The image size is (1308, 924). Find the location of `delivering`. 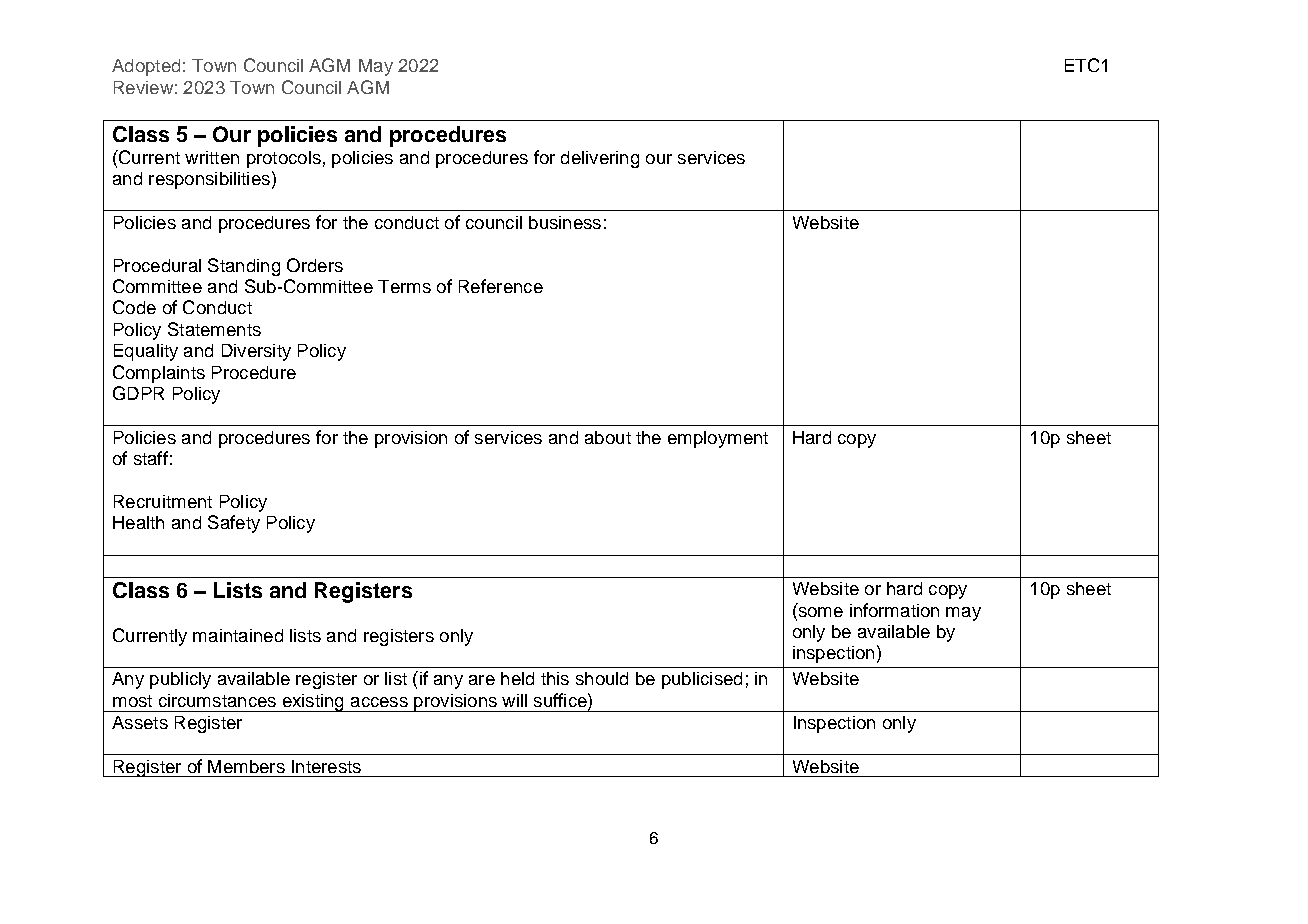

delivering is located at coordinates (600, 159).
